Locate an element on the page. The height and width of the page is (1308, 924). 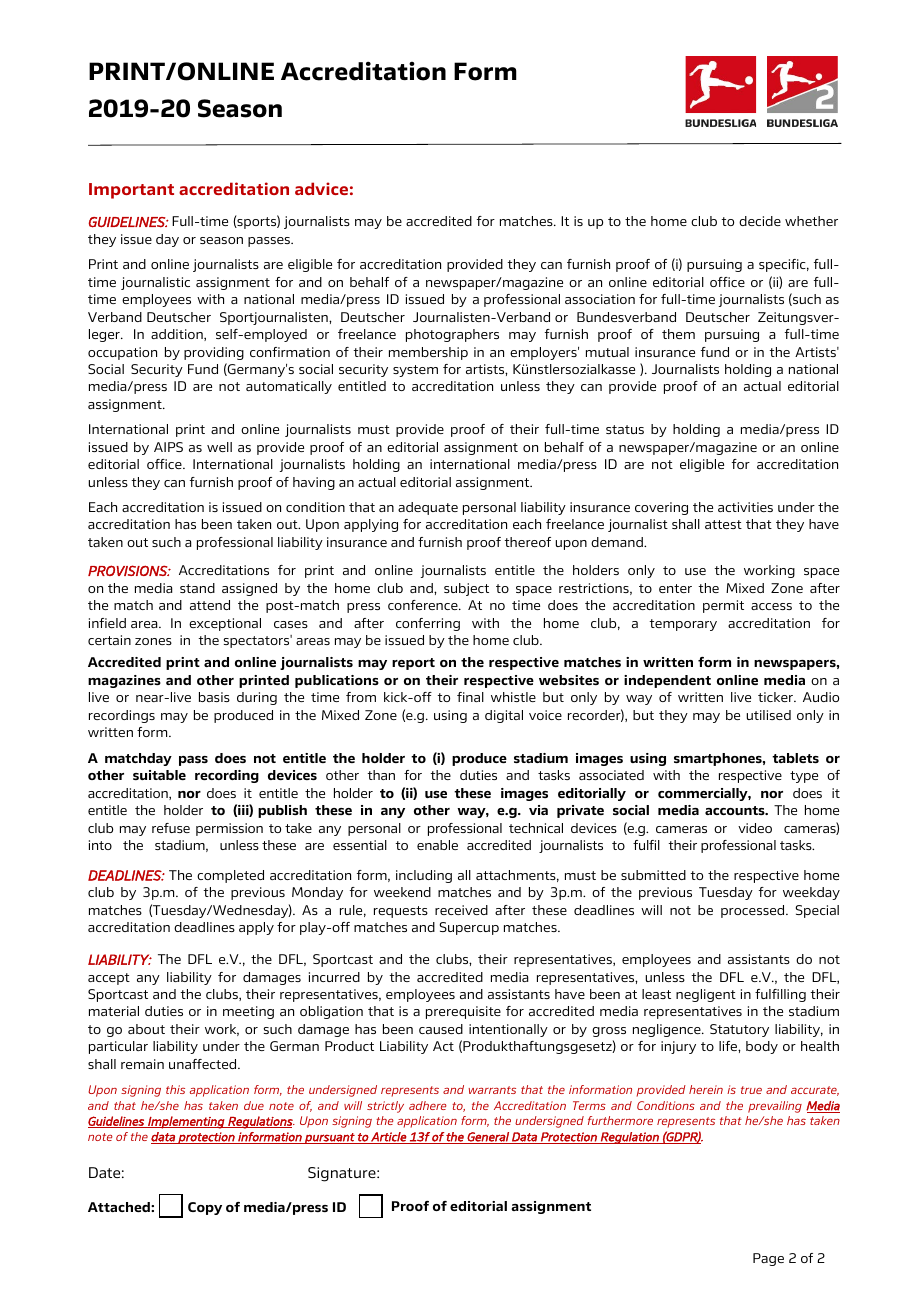
photographers is located at coordinates (452, 335).
